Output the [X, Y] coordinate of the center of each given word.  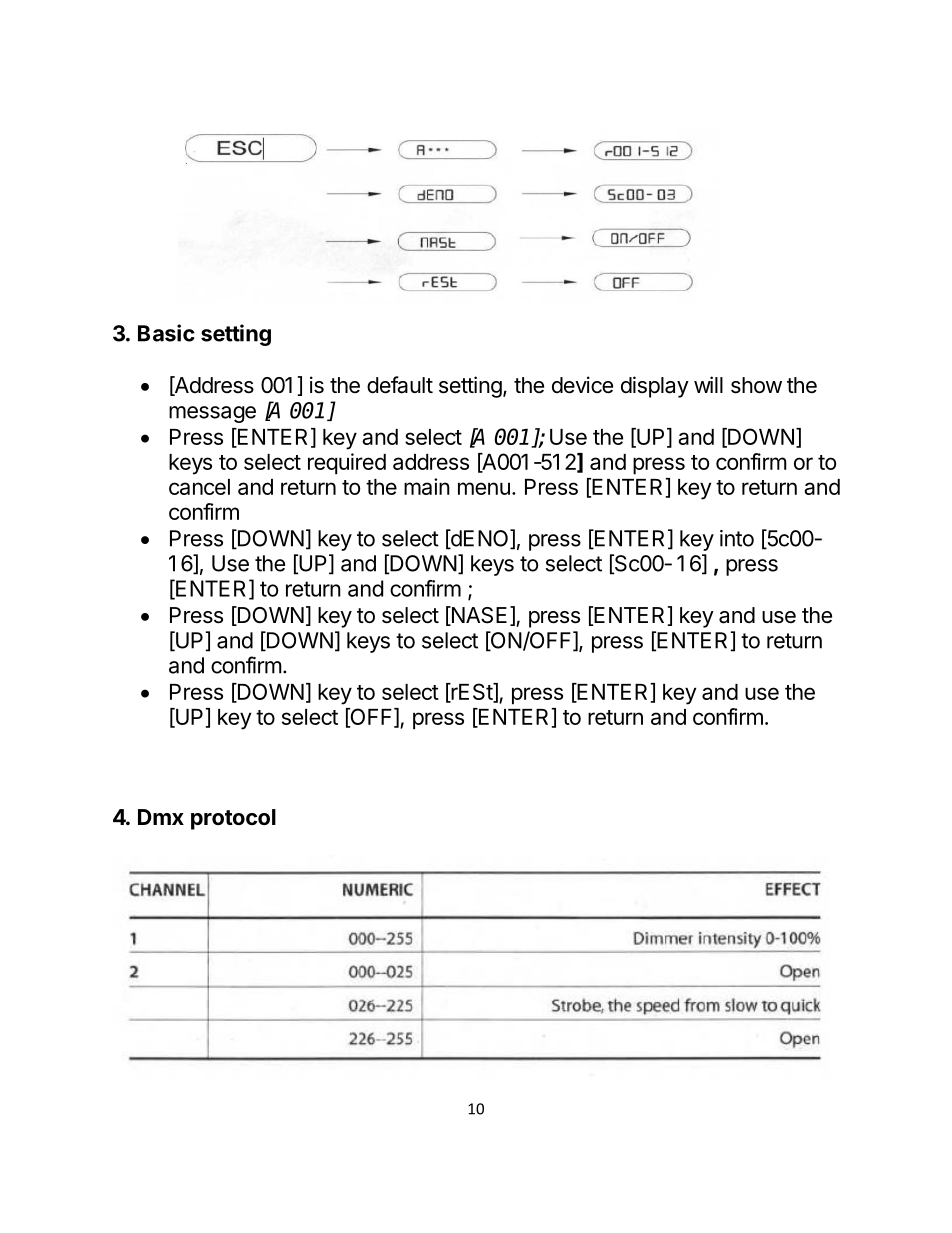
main [427, 486]
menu [484, 488]
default [400, 385]
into [737, 538]
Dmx [161, 817]
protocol [233, 819]
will [708, 384]
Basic [166, 333]
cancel [199, 487]
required [347, 464]
